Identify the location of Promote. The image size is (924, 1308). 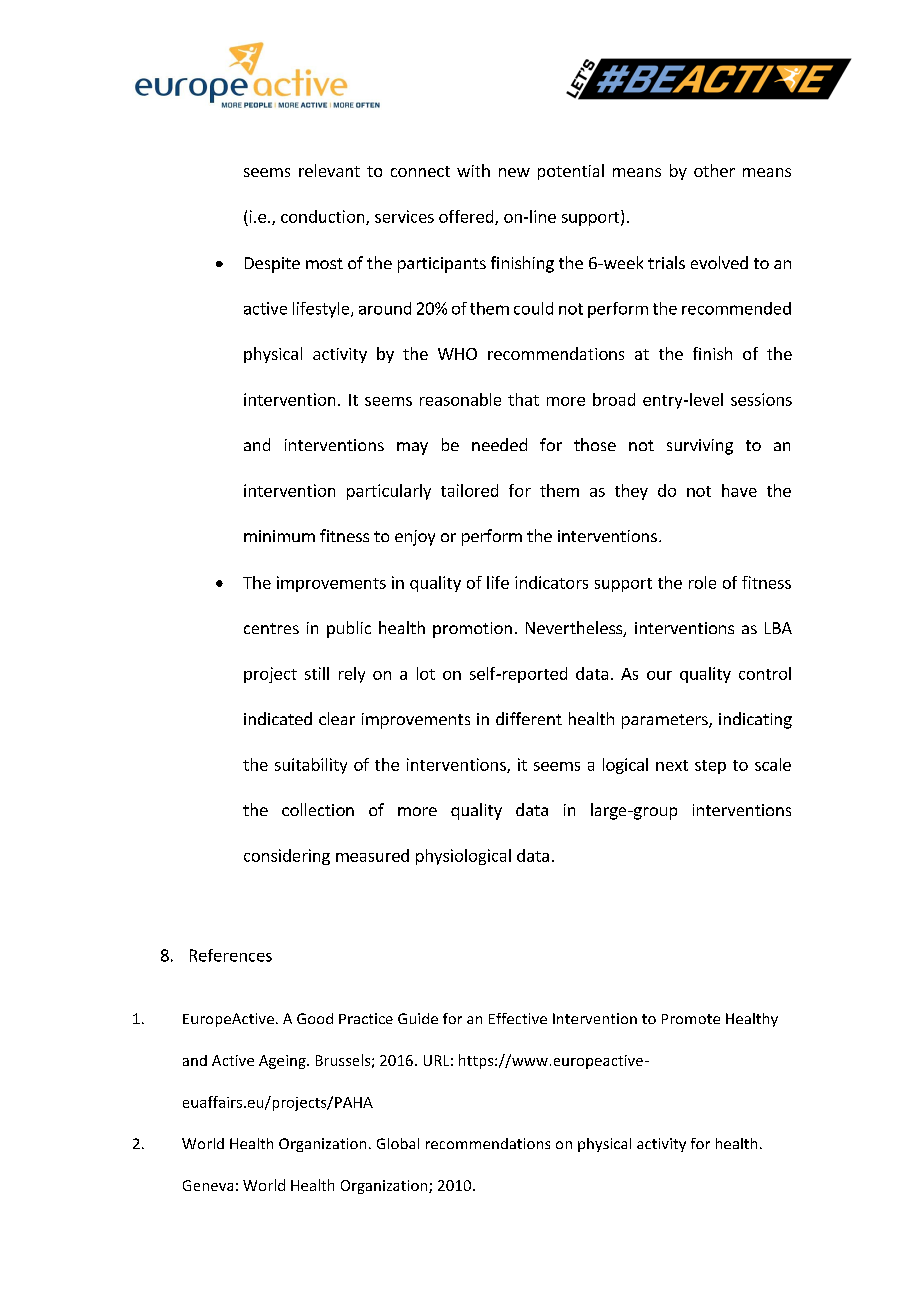
(691, 1019).
